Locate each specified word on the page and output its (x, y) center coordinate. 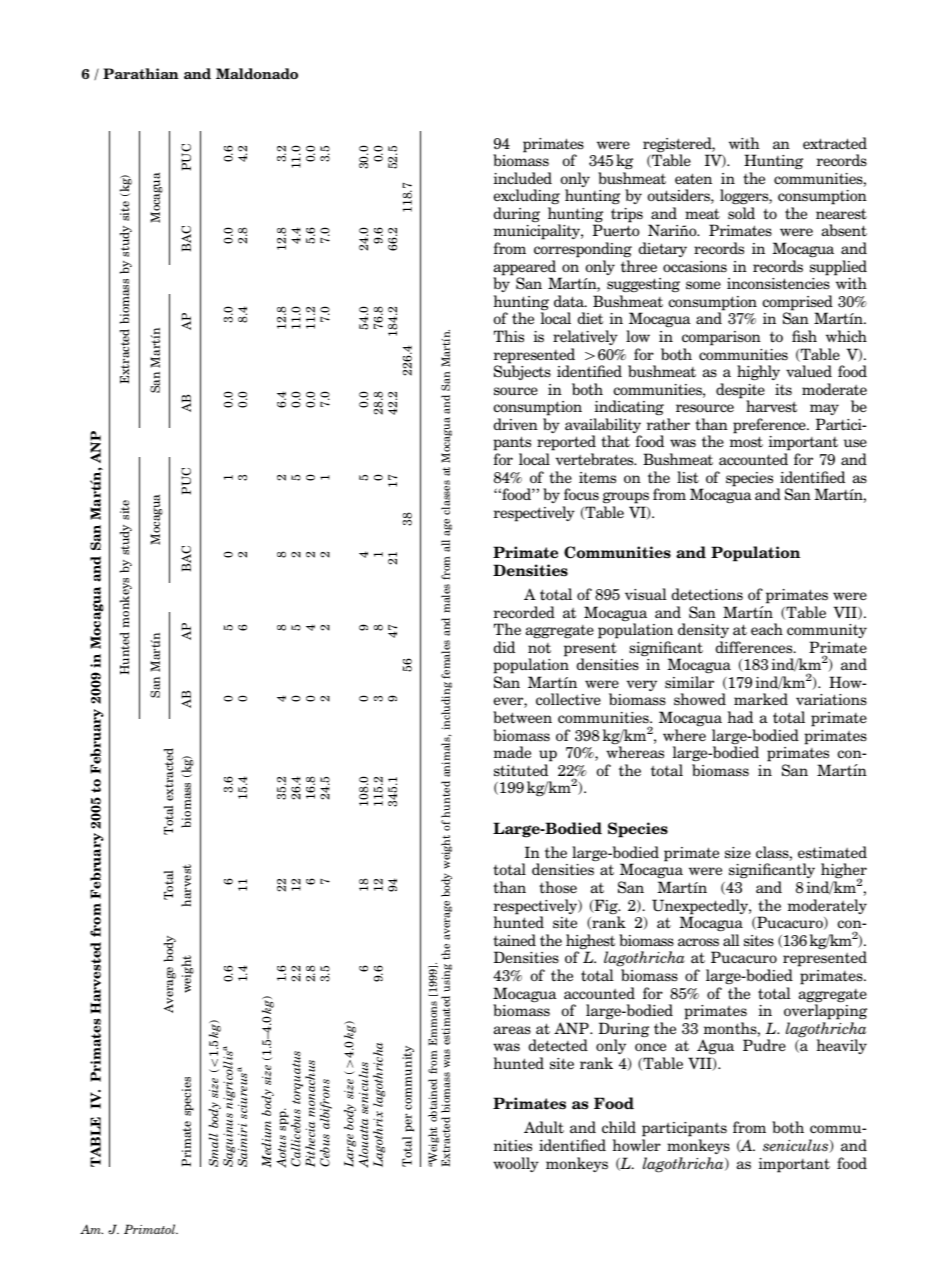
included (522, 178)
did (504, 647)
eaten (693, 179)
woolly (516, 1164)
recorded (524, 612)
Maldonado (257, 73)
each (767, 629)
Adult (544, 1127)
